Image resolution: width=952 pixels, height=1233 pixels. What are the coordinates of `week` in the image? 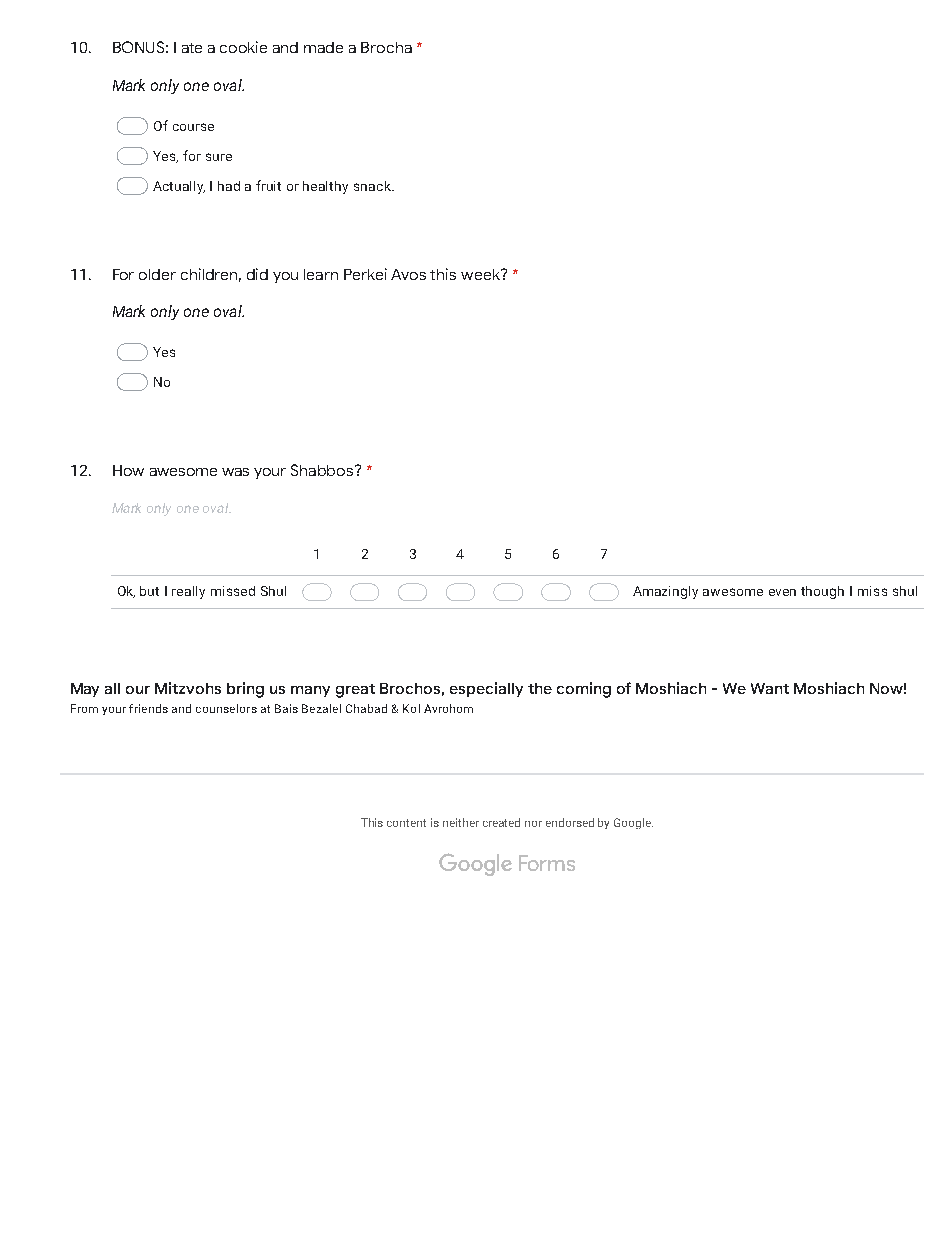 It's located at (481, 274).
